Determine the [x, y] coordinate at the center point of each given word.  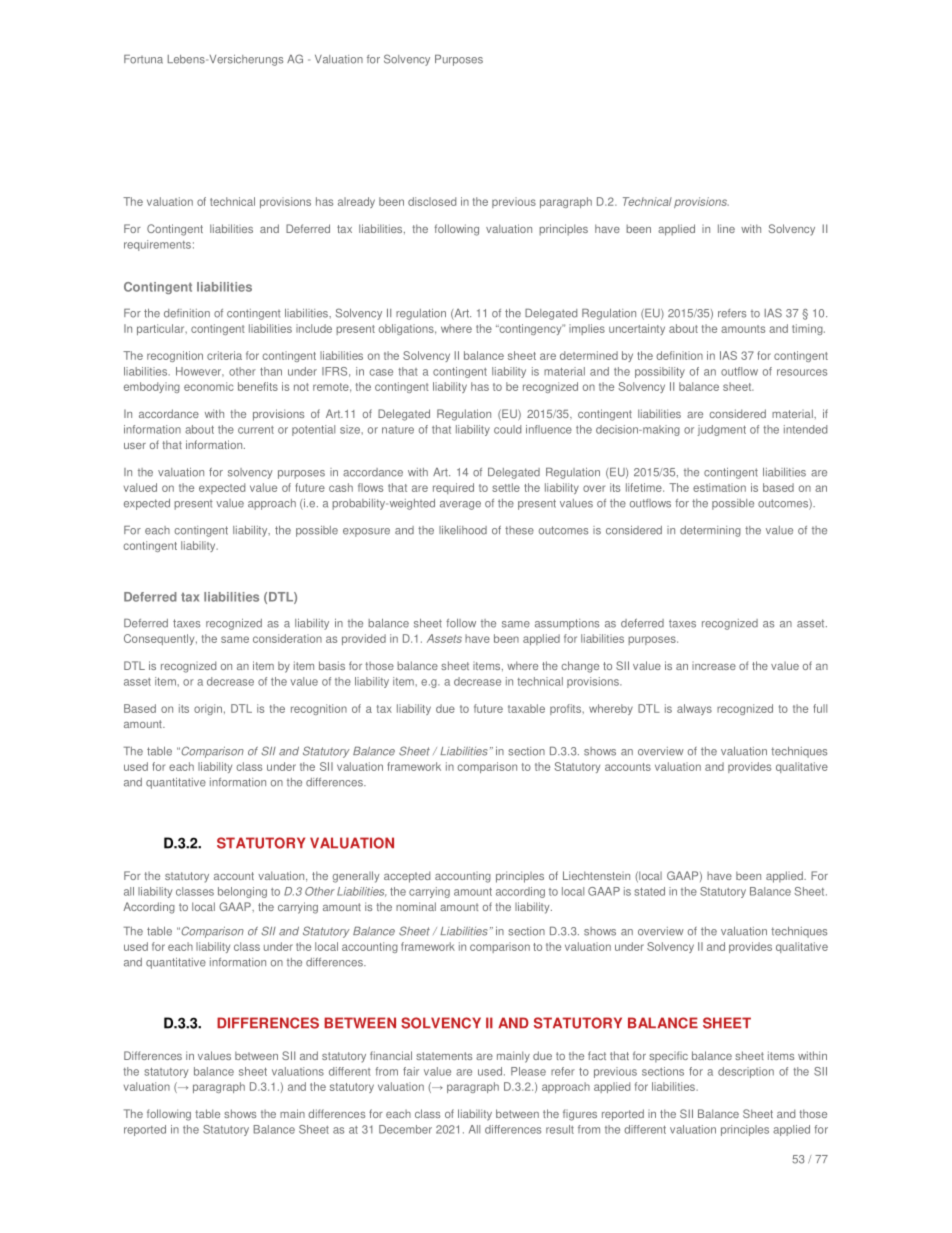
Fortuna [143, 59]
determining [710, 531]
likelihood [463, 530]
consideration [287, 638]
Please [528, 1071]
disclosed [432, 201]
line [726, 228]
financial [391, 1055]
